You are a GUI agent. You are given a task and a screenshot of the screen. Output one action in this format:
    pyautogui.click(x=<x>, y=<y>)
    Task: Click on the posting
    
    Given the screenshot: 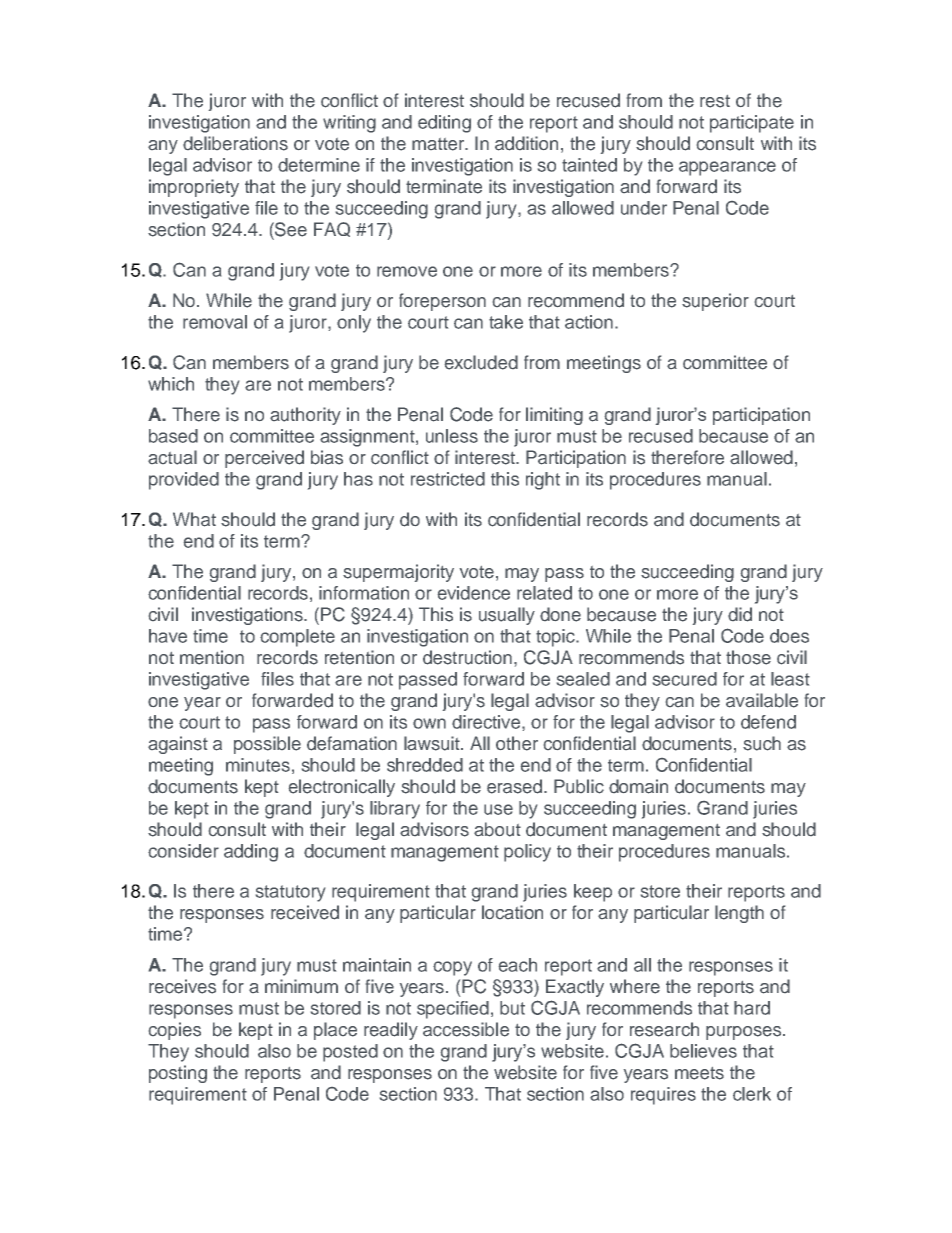 What is the action you would take?
    pyautogui.click(x=178, y=1074)
